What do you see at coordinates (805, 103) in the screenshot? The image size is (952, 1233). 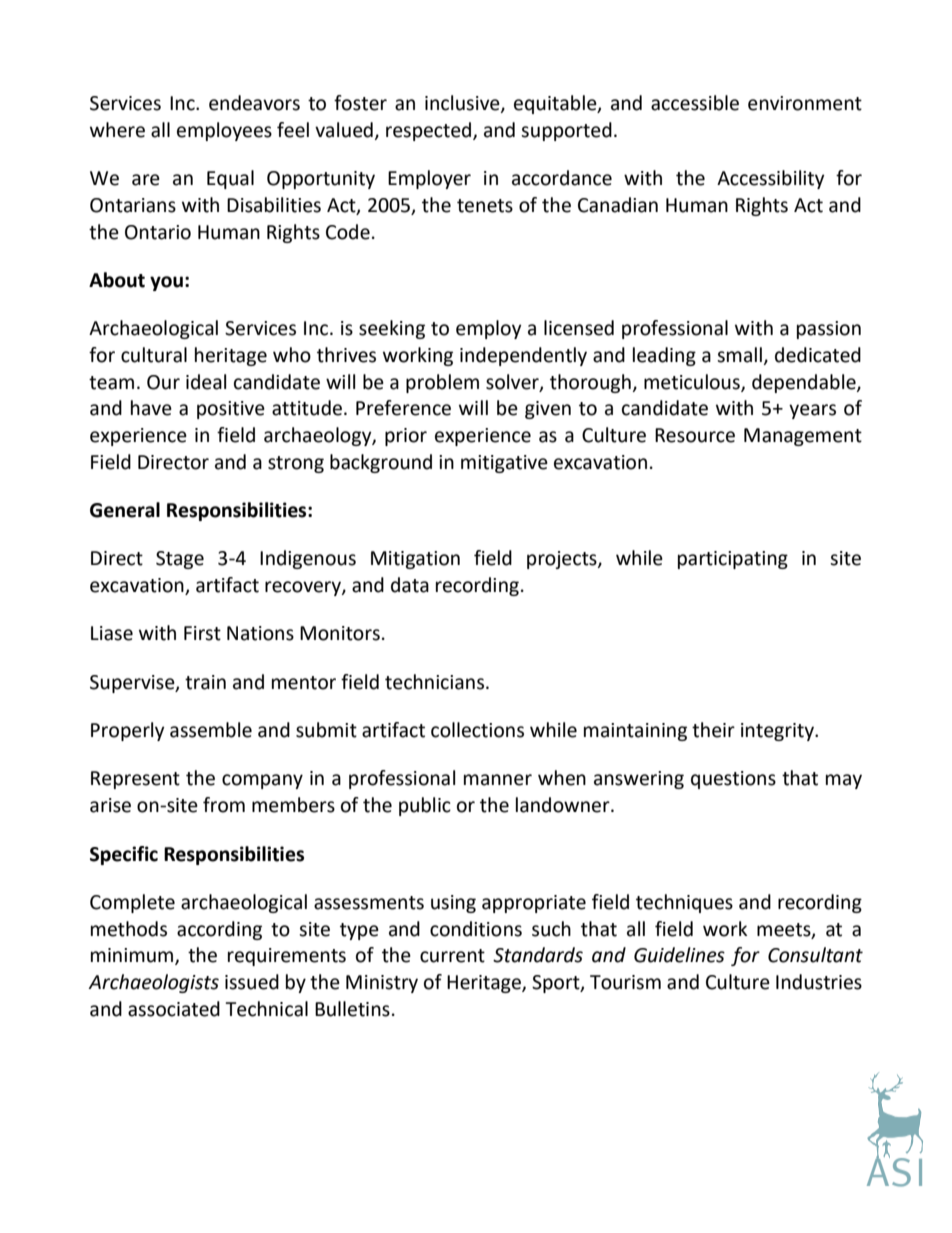 I see `environment` at bounding box center [805, 103].
